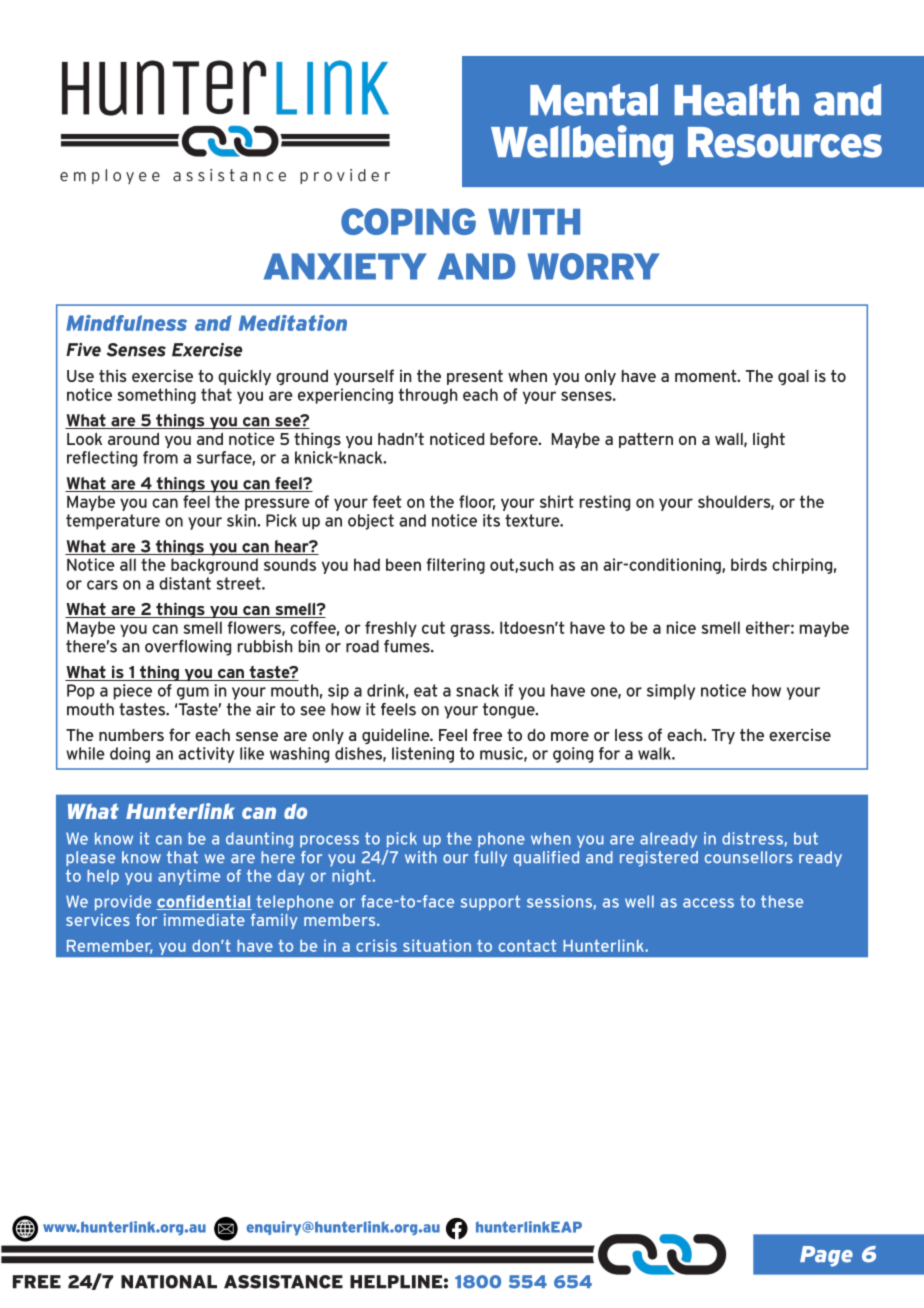 This document has width=924, height=1308. I want to click on light, so click(769, 440).
